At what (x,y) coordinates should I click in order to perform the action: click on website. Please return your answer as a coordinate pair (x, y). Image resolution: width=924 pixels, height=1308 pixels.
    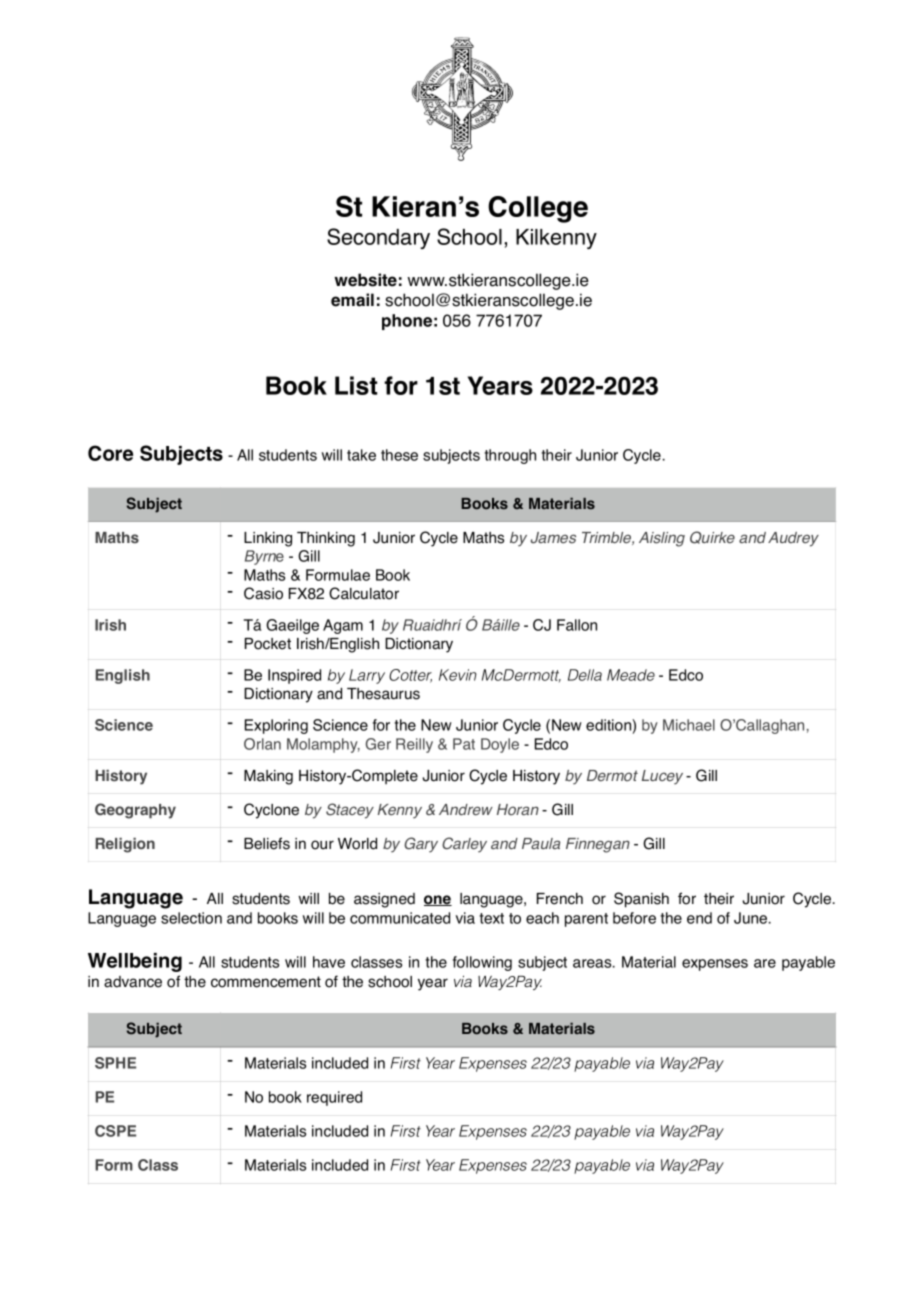
    Looking at the image, I should click on (365, 280).
